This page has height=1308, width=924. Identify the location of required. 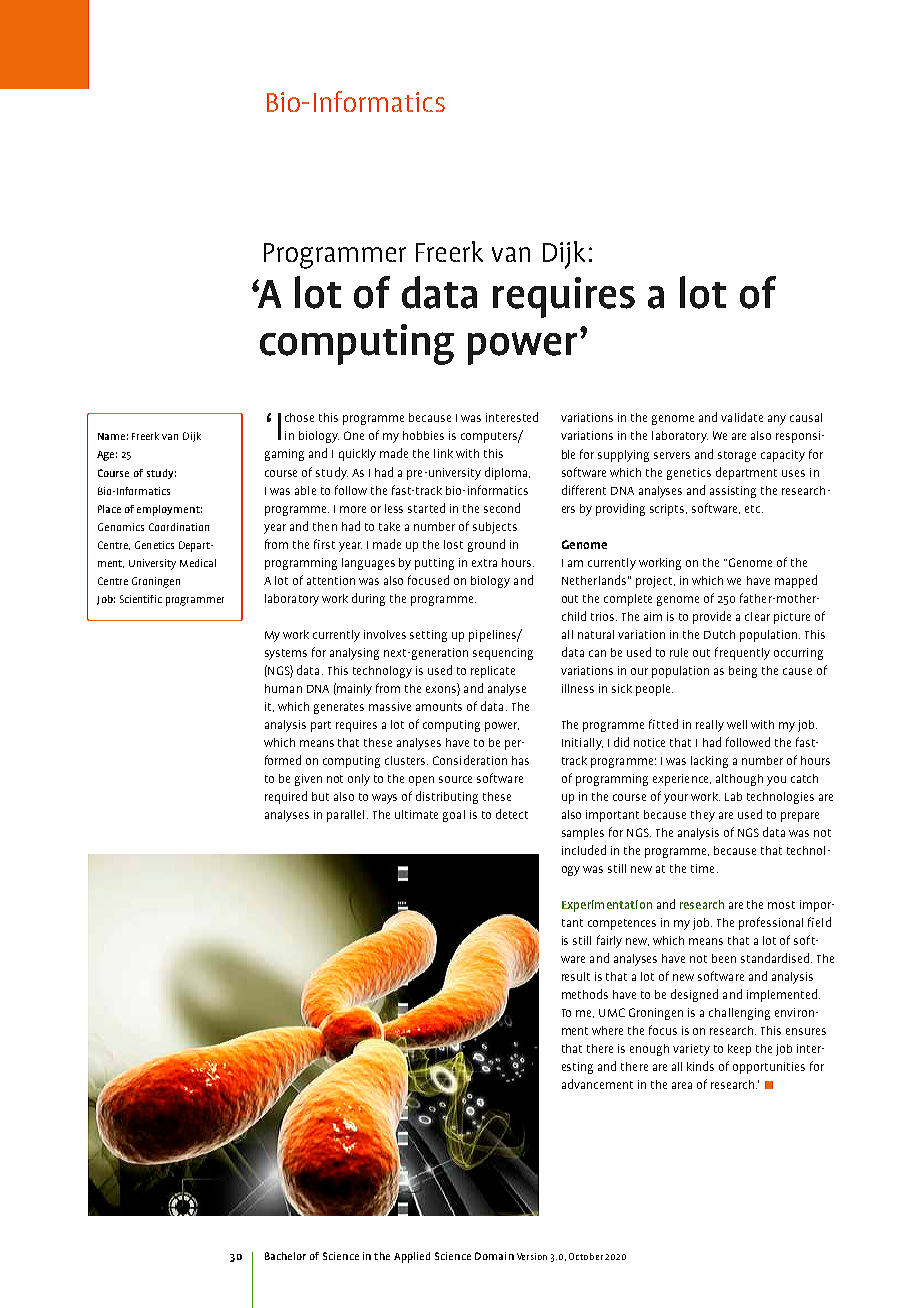
(286, 797).
